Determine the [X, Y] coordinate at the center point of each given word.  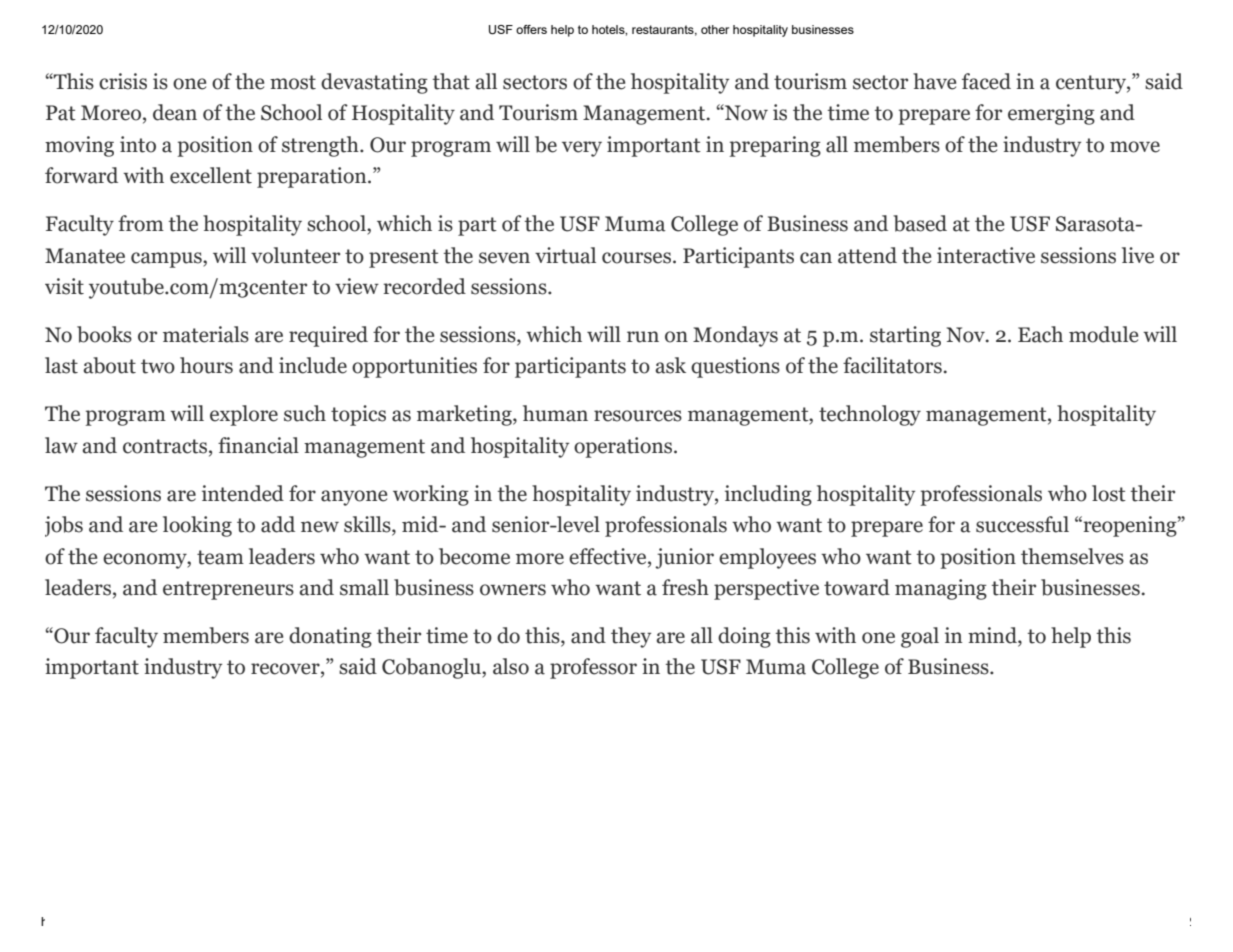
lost [1109, 493]
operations [624, 447]
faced [986, 81]
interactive [986, 255]
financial [258, 445]
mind [993, 636]
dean [175, 112]
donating [330, 637]
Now [745, 112]
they [631, 637]
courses [636, 258]
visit [64, 286]
